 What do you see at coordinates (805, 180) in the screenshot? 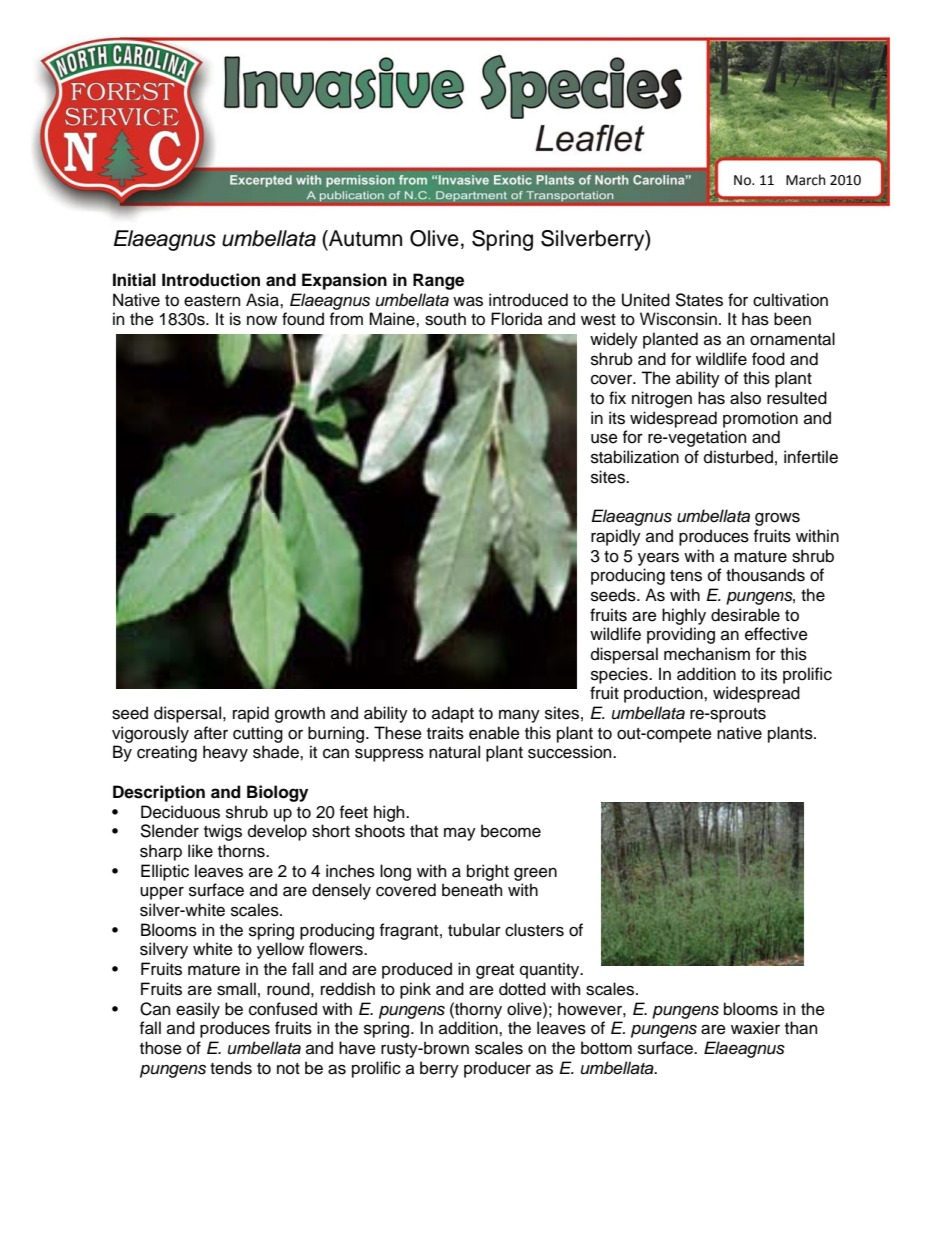
I see `March` at bounding box center [805, 180].
